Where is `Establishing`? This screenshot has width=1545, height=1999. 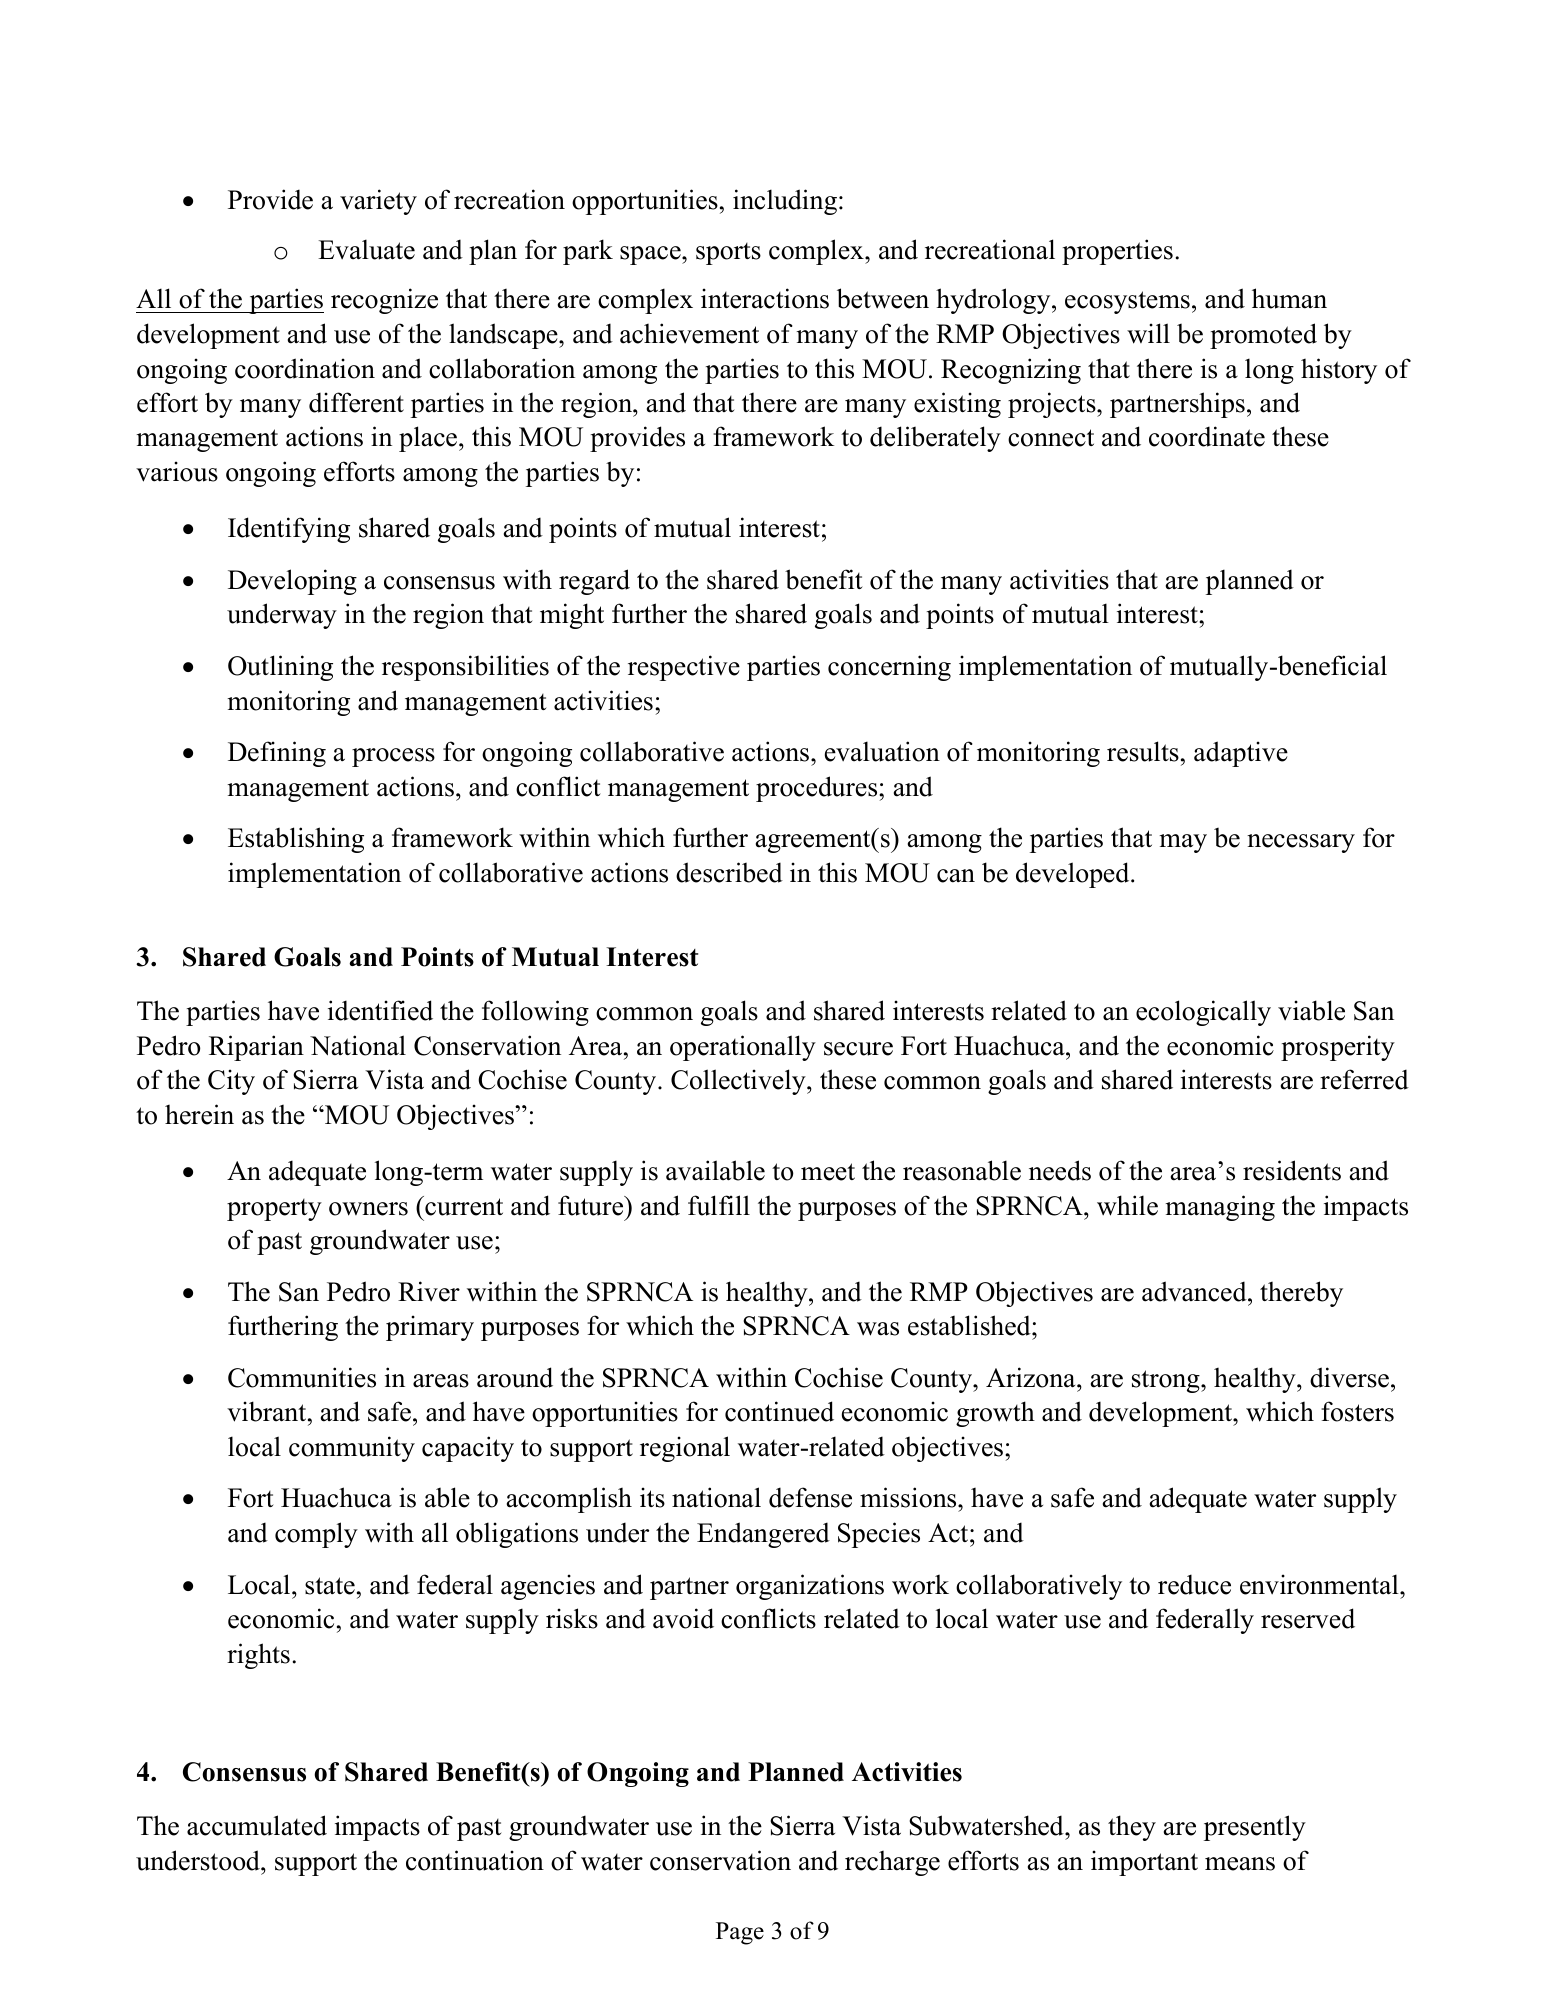
Establishing is located at coordinates (296, 840).
